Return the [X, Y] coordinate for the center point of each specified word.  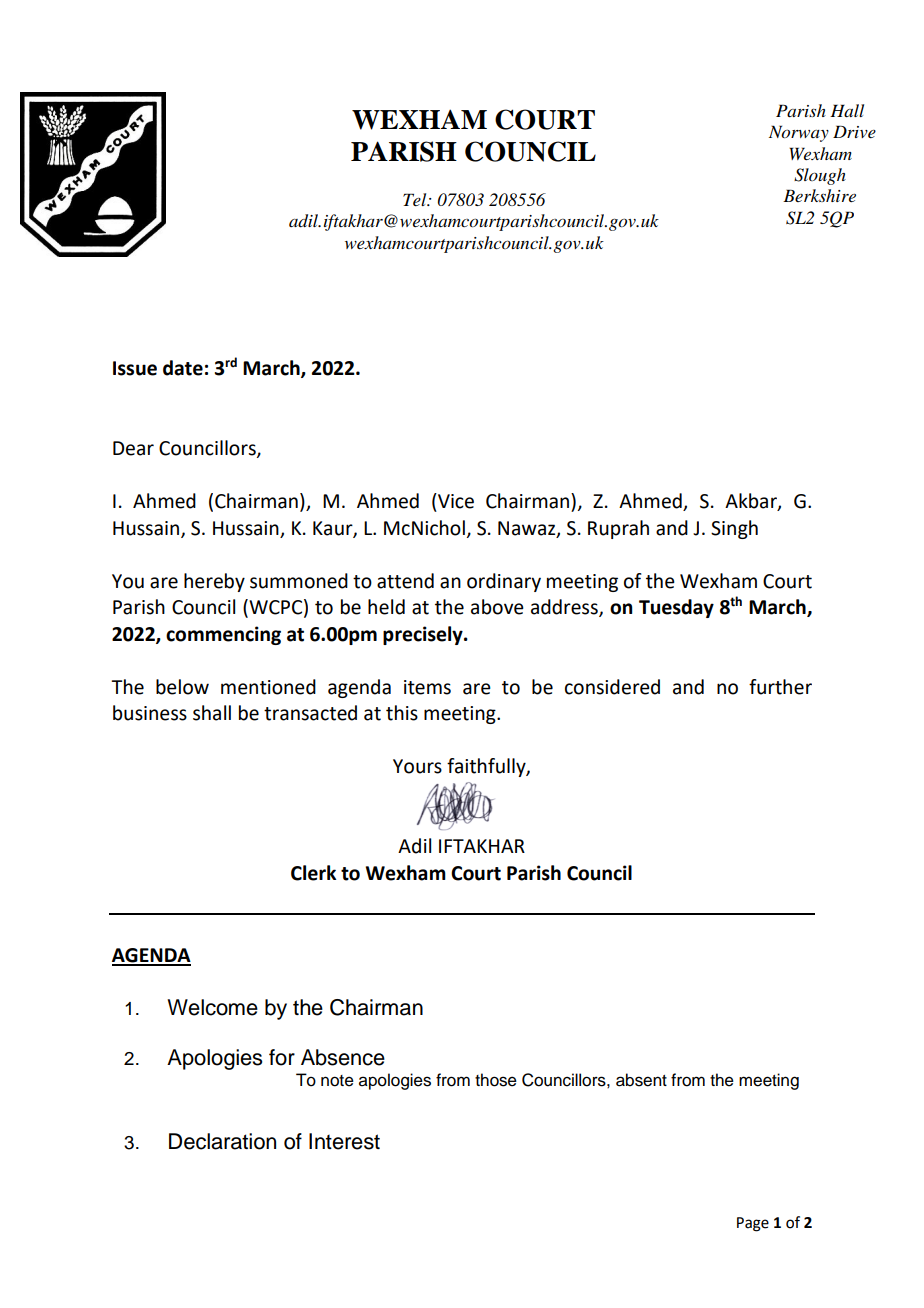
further [780, 687]
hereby [214, 582]
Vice [455, 501]
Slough [820, 176]
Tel [416, 199]
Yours [417, 766]
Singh [734, 529]
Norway [799, 133]
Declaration [222, 1141]
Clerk [313, 873]
